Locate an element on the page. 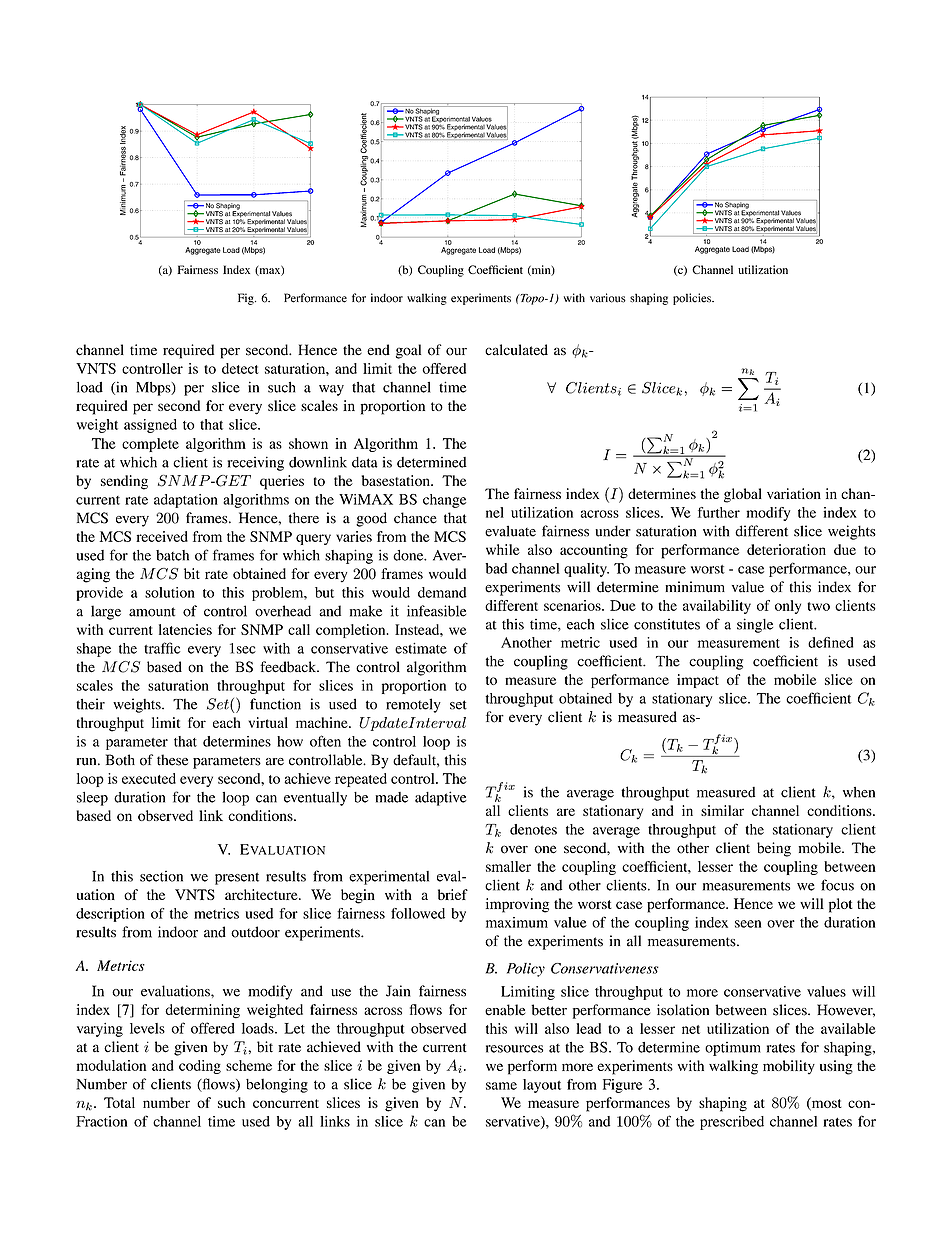  latencies is located at coordinates (185, 629).
